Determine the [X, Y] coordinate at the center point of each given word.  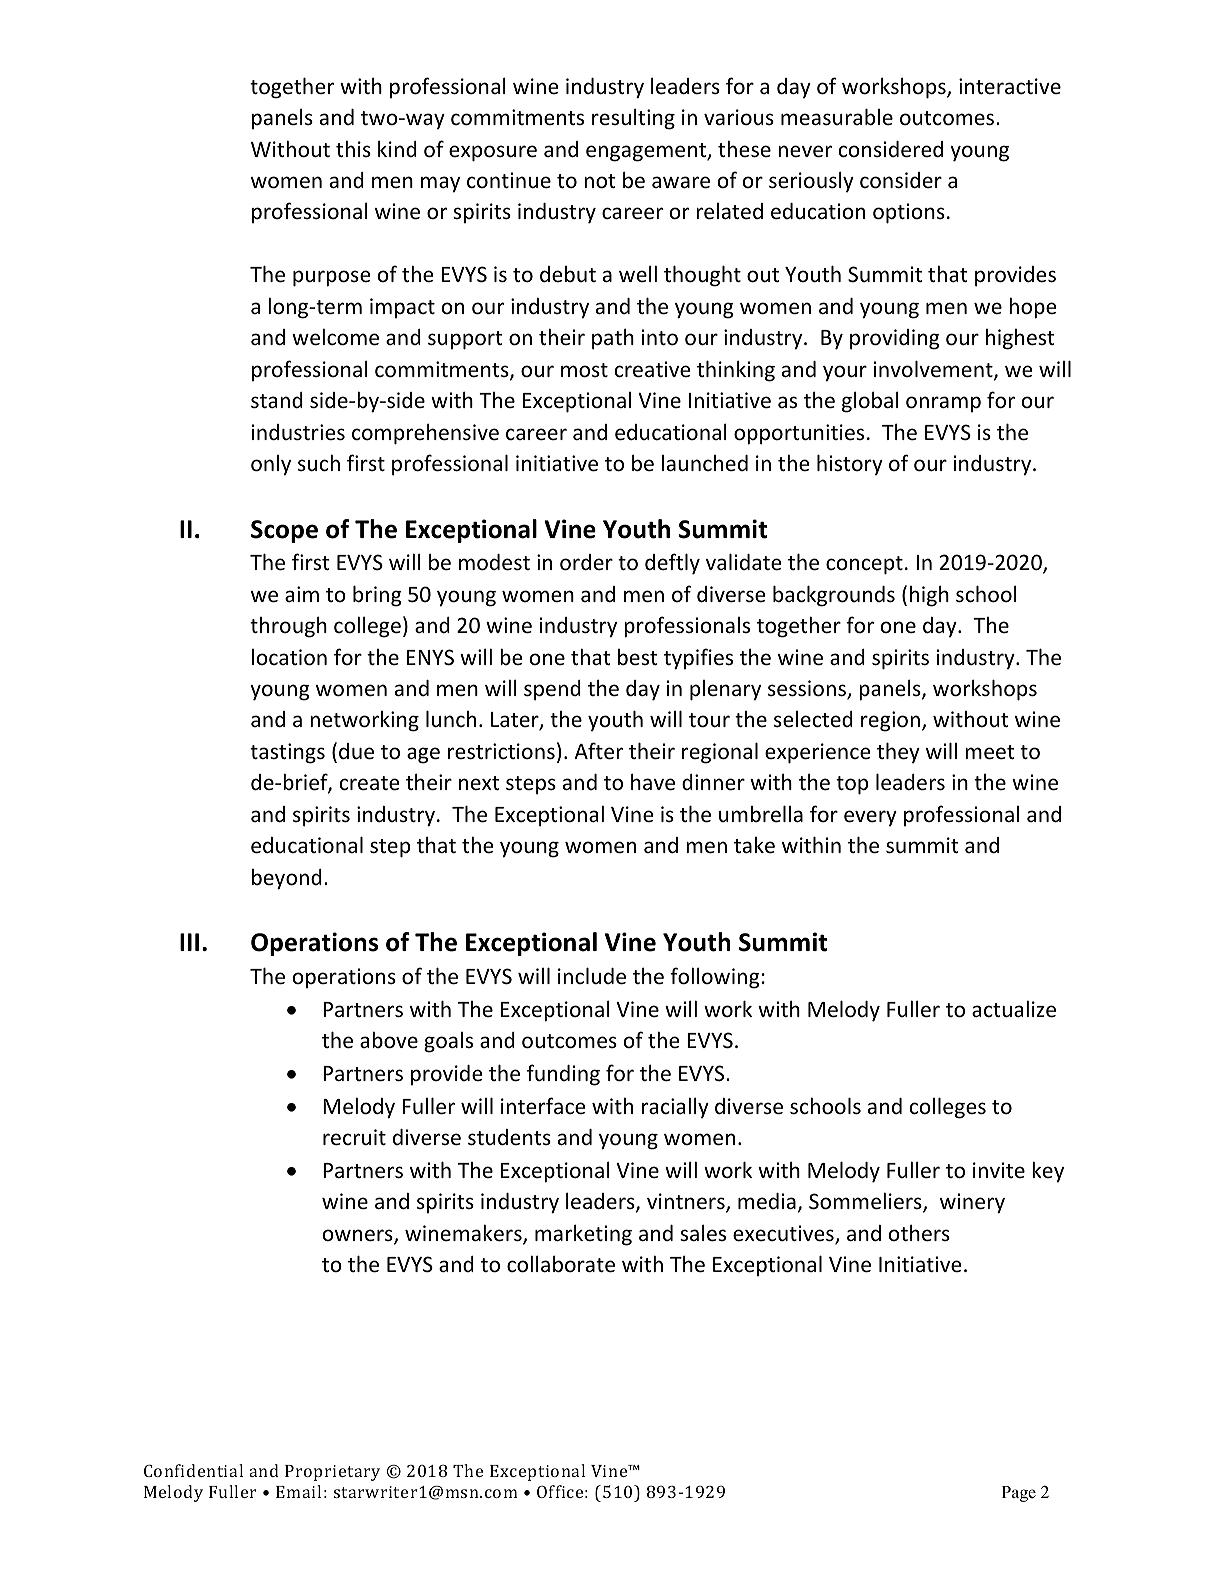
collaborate [561, 1264]
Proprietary [332, 1473]
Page [1019, 1494]
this [353, 148]
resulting [633, 119]
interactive [1010, 86]
